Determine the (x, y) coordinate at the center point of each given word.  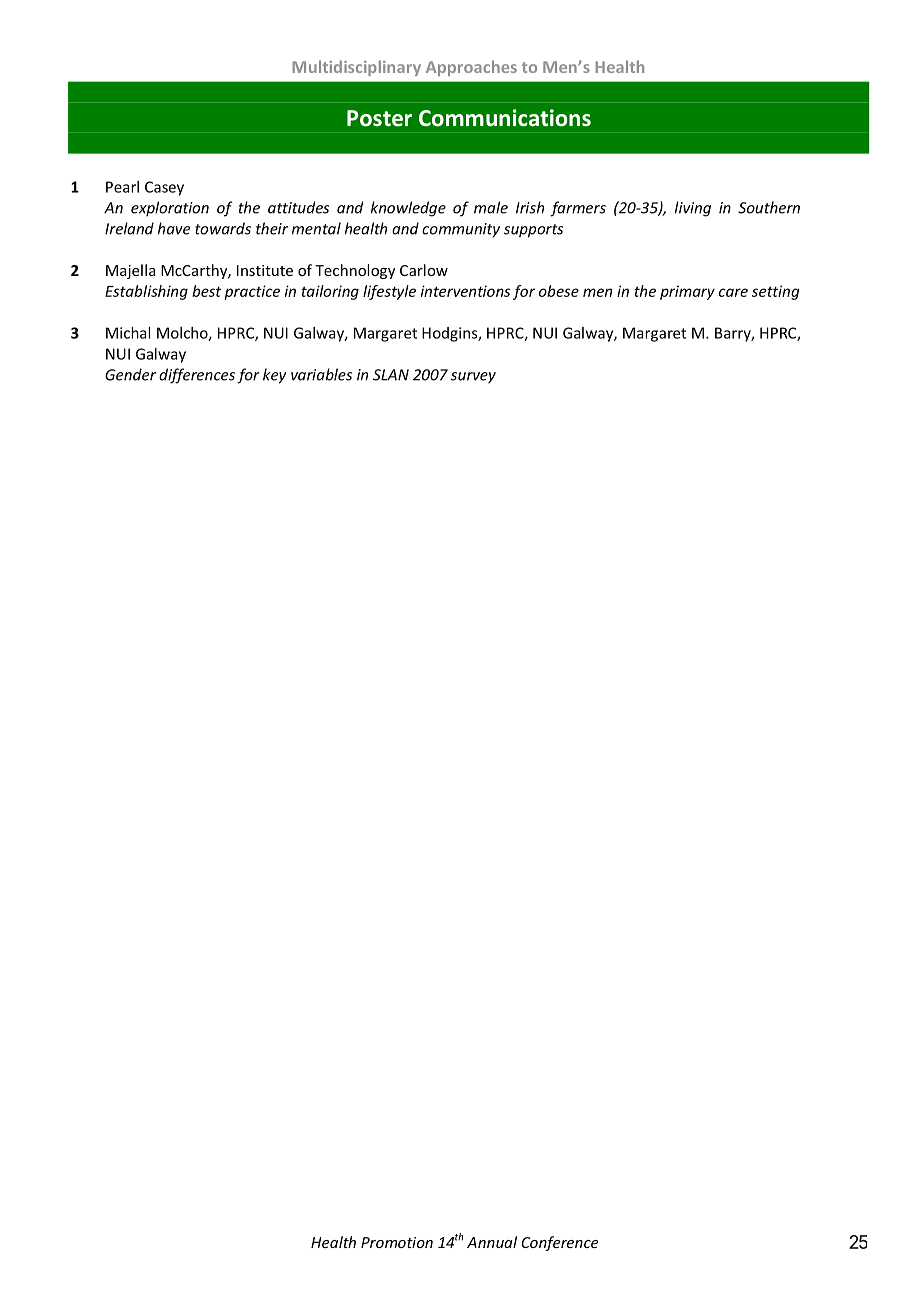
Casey (164, 188)
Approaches (471, 68)
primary (687, 292)
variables (321, 374)
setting (776, 292)
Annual (492, 1242)
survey (473, 378)
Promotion (397, 1242)
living (693, 209)
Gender (130, 374)
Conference (559, 1243)
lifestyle (389, 292)
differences (197, 376)
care (733, 292)
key (274, 376)
